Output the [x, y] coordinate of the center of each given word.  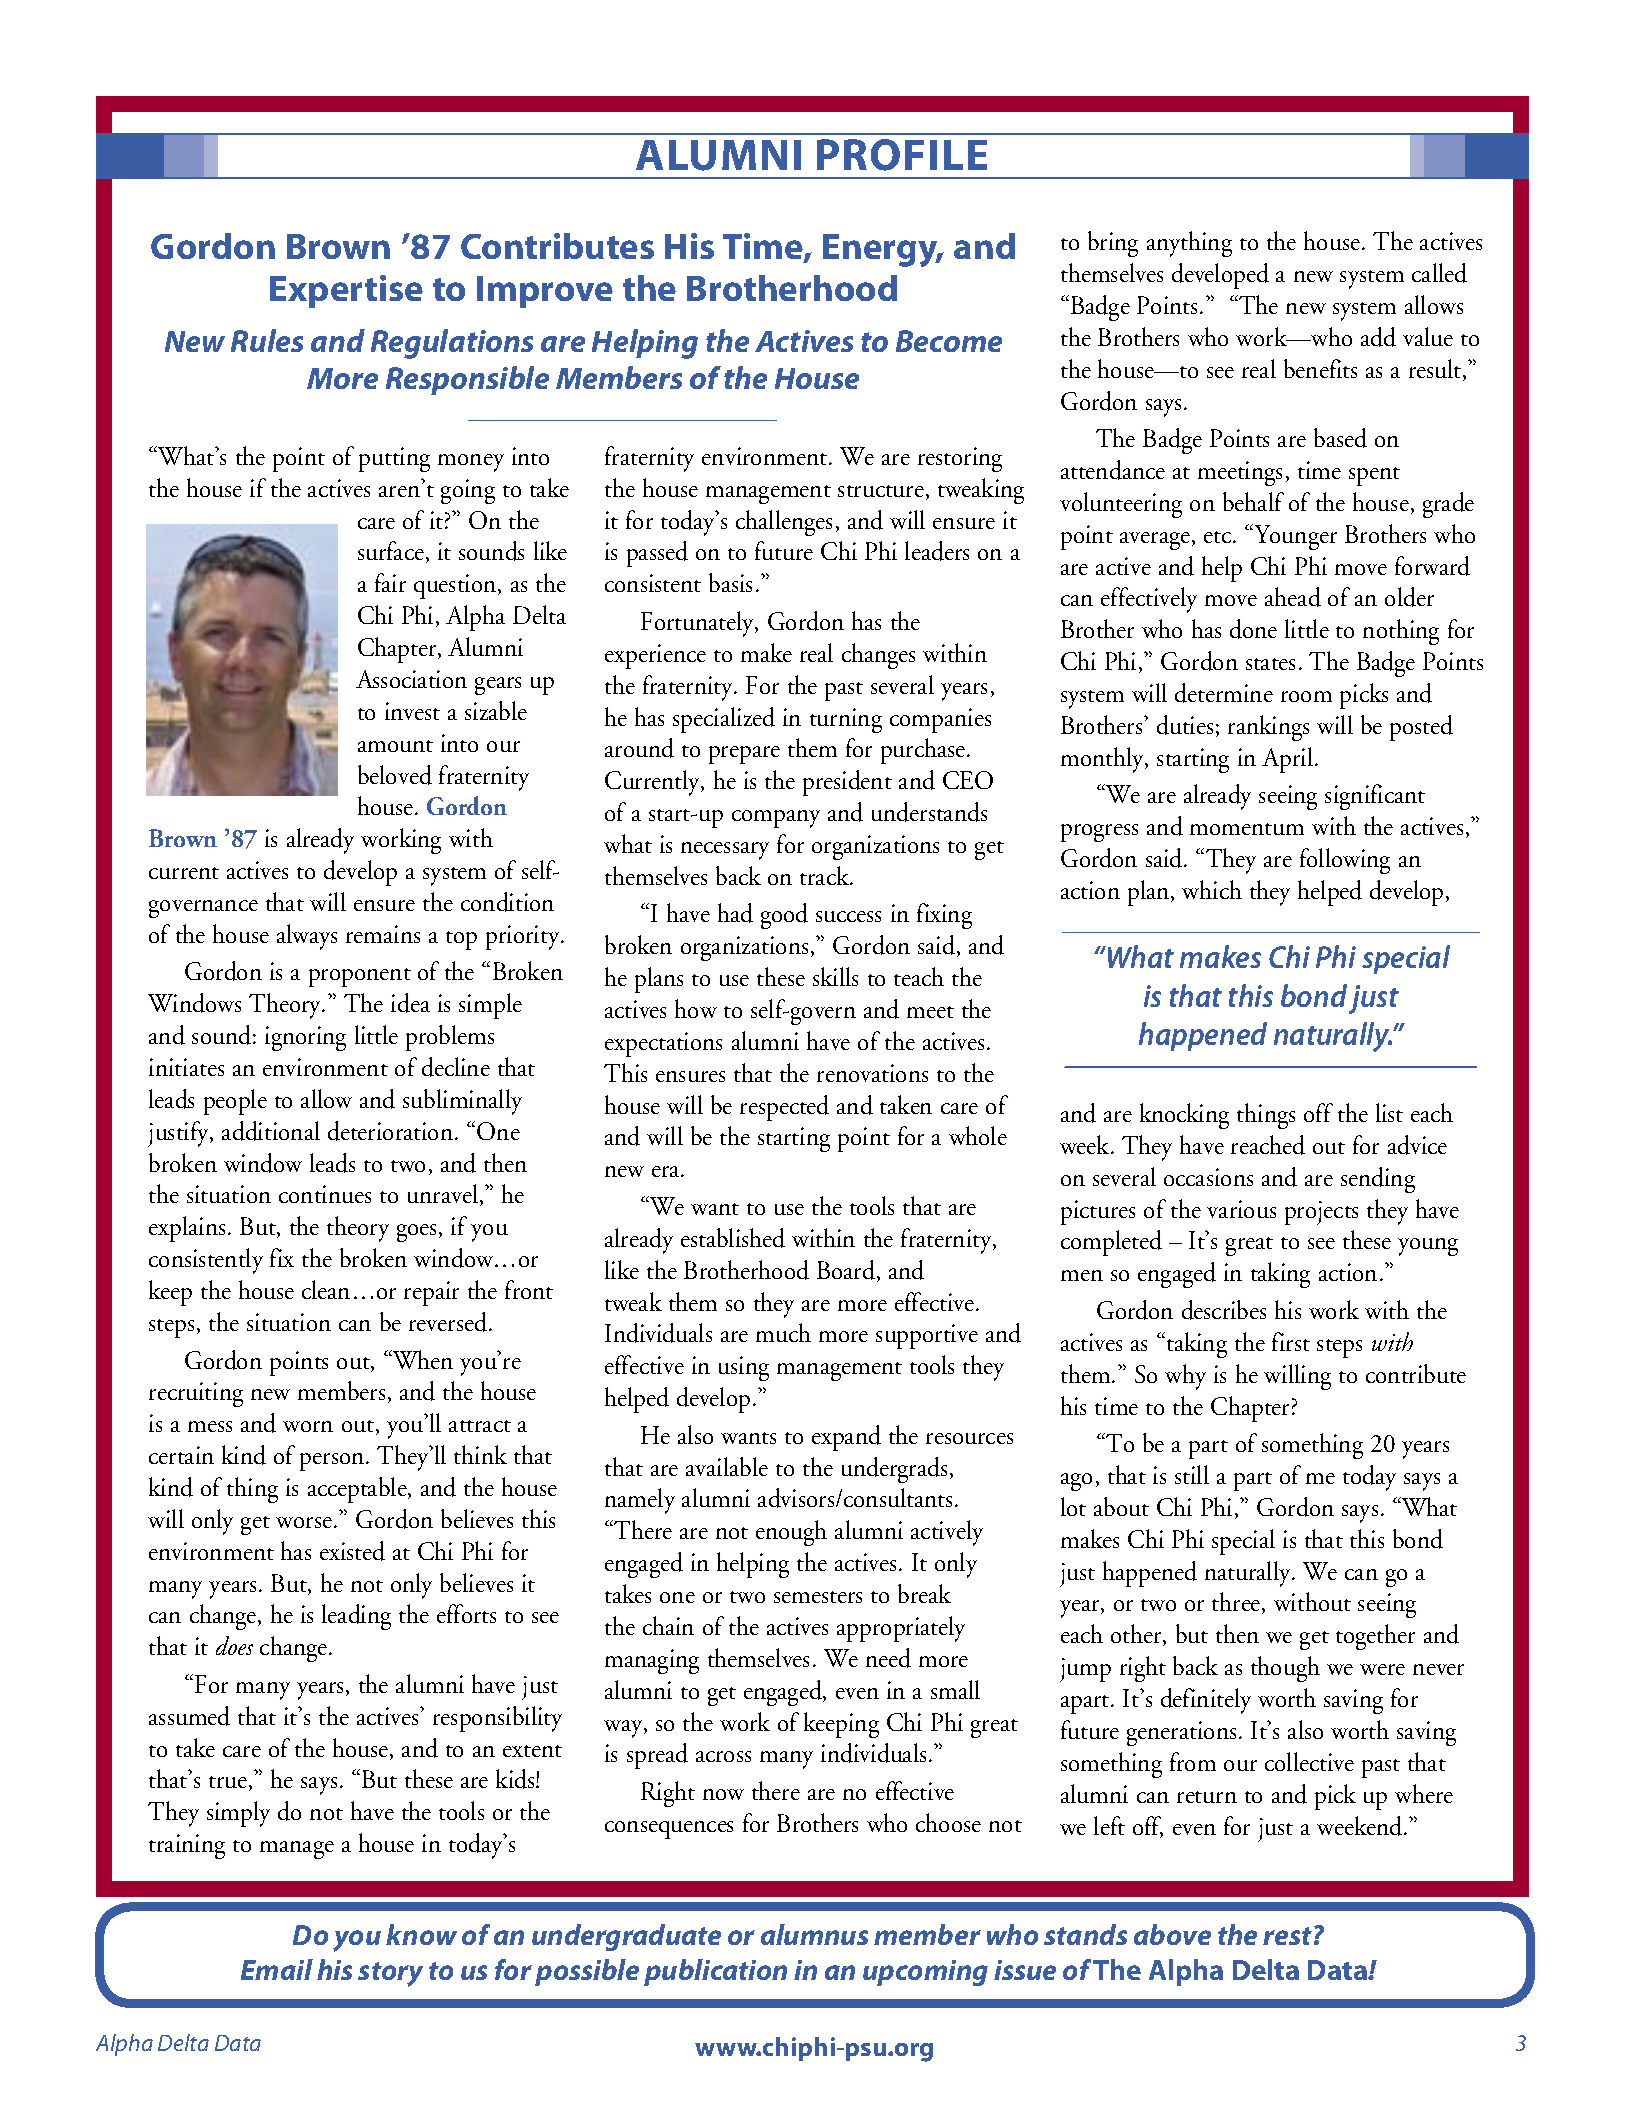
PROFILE [902, 155]
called [1439, 273]
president [847, 783]
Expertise [346, 291]
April [1287, 760]
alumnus [814, 1934]
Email [277, 1969]
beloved [395, 775]
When [422, 1359]
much [783, 1332]
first [1291, 1341]
